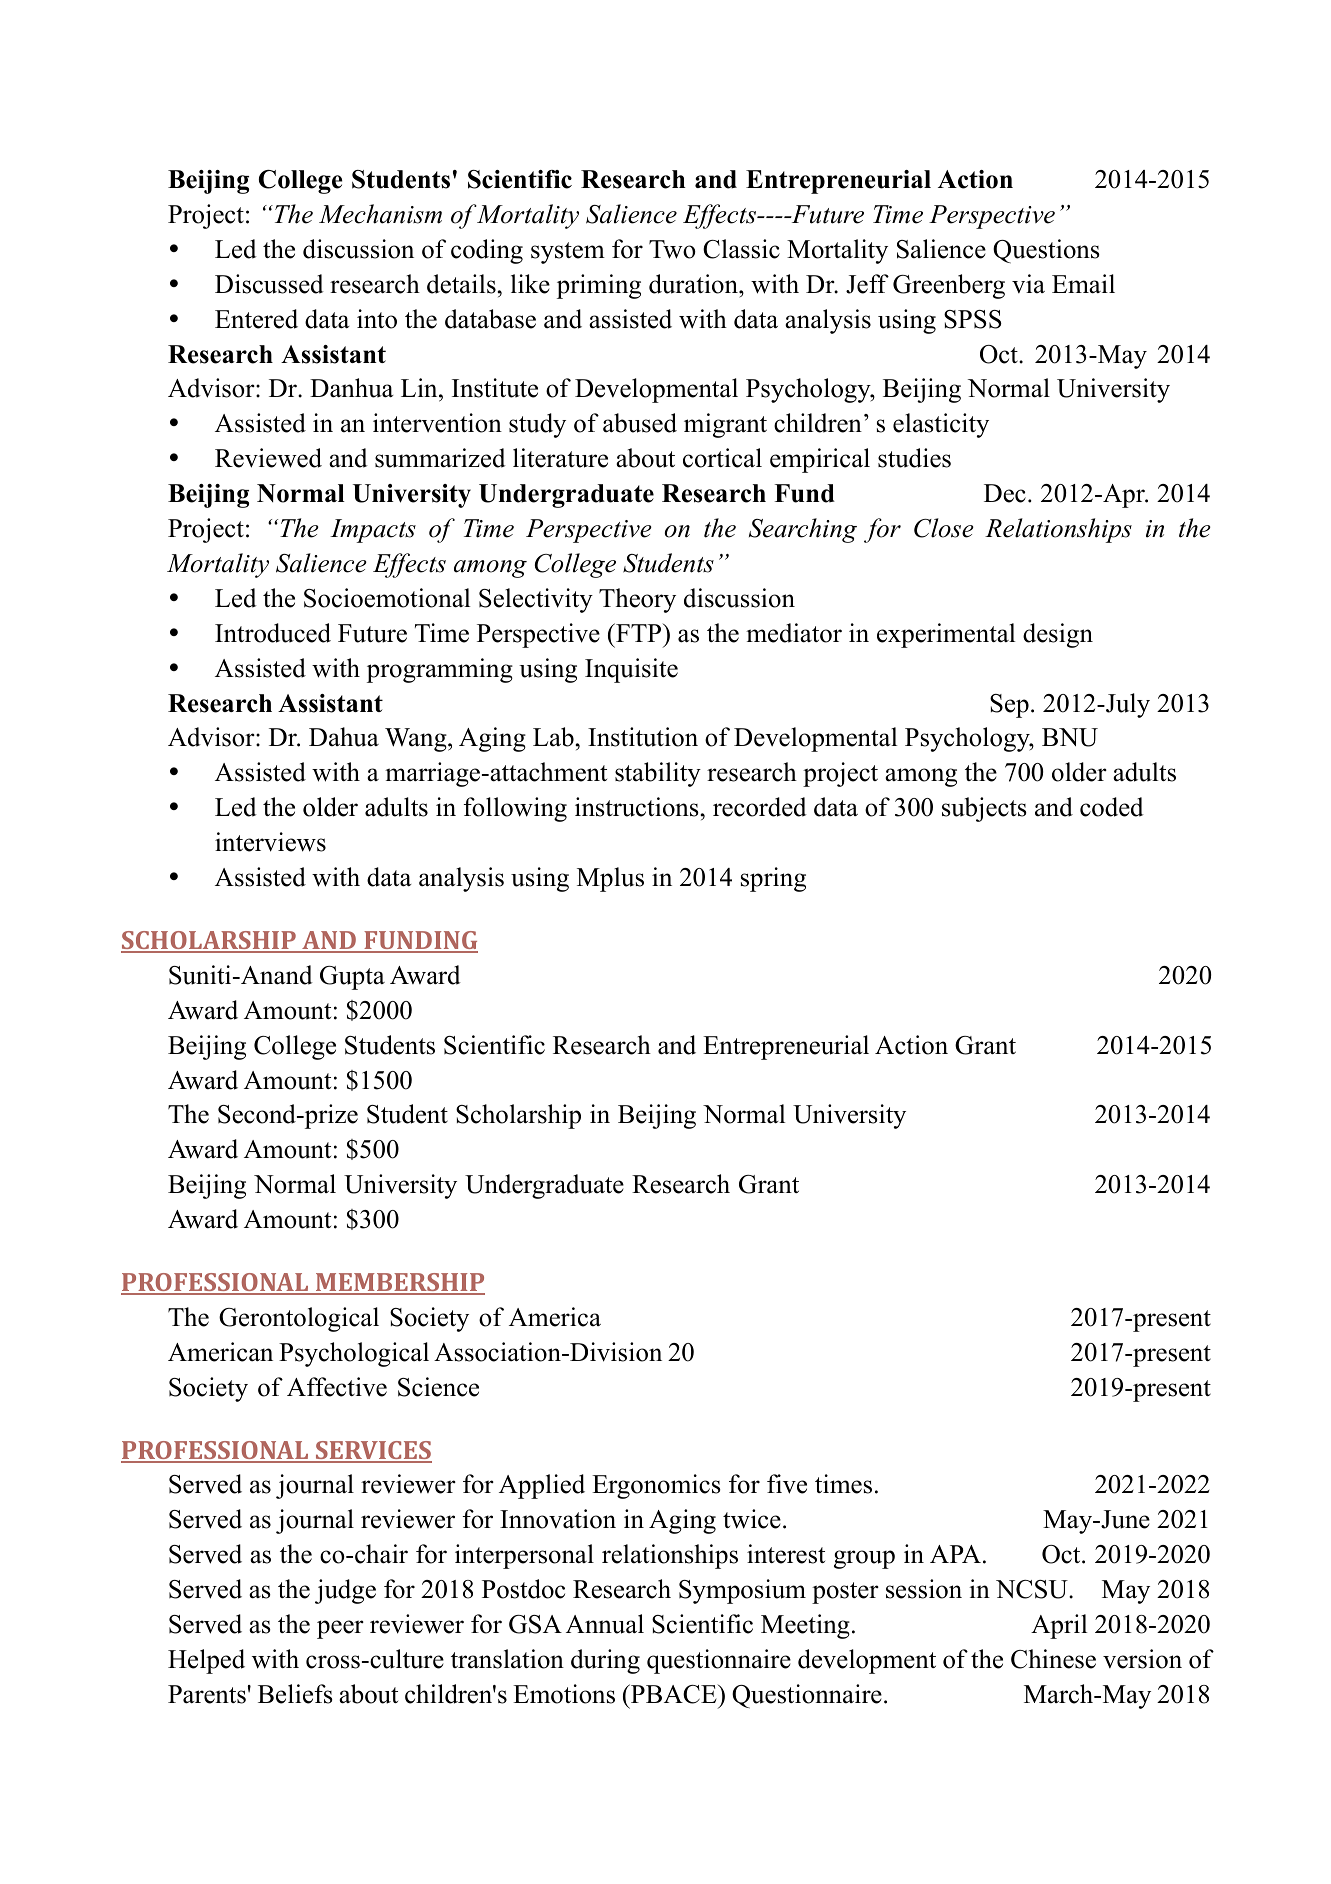  I want to click on five, so click(787, 1484).
